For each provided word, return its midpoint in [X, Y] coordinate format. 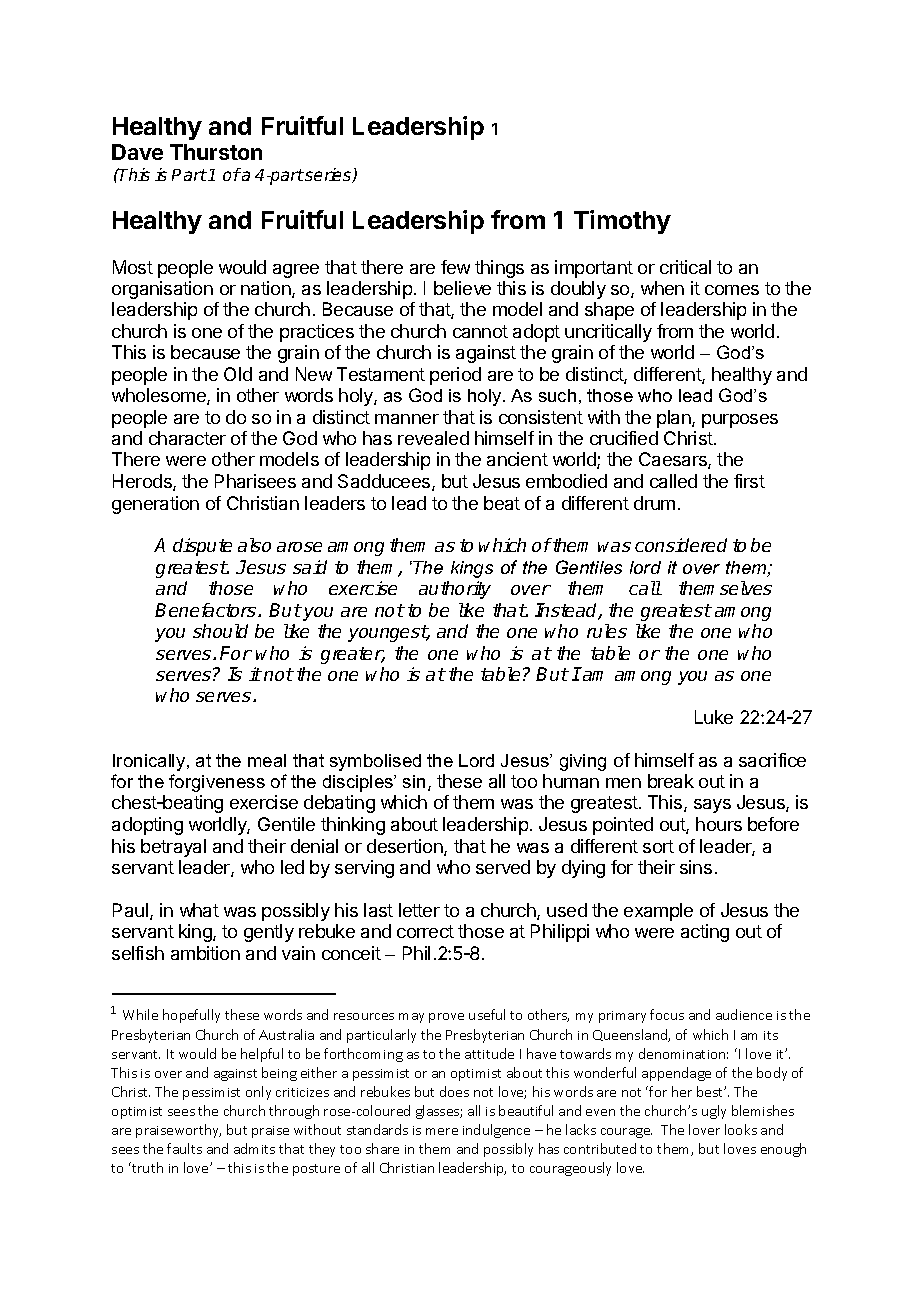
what [199, 910]
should [220, 631]
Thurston [216, 152]
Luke [714, 717]
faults [184, 1148]
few [455, 267]
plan [675, 419]
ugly [714, 1112]
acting [705, 933]
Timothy [622, 222]
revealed [433, 438]
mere [442, 1131]
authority [455, 590]
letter [419, 910]
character [187, 438]
